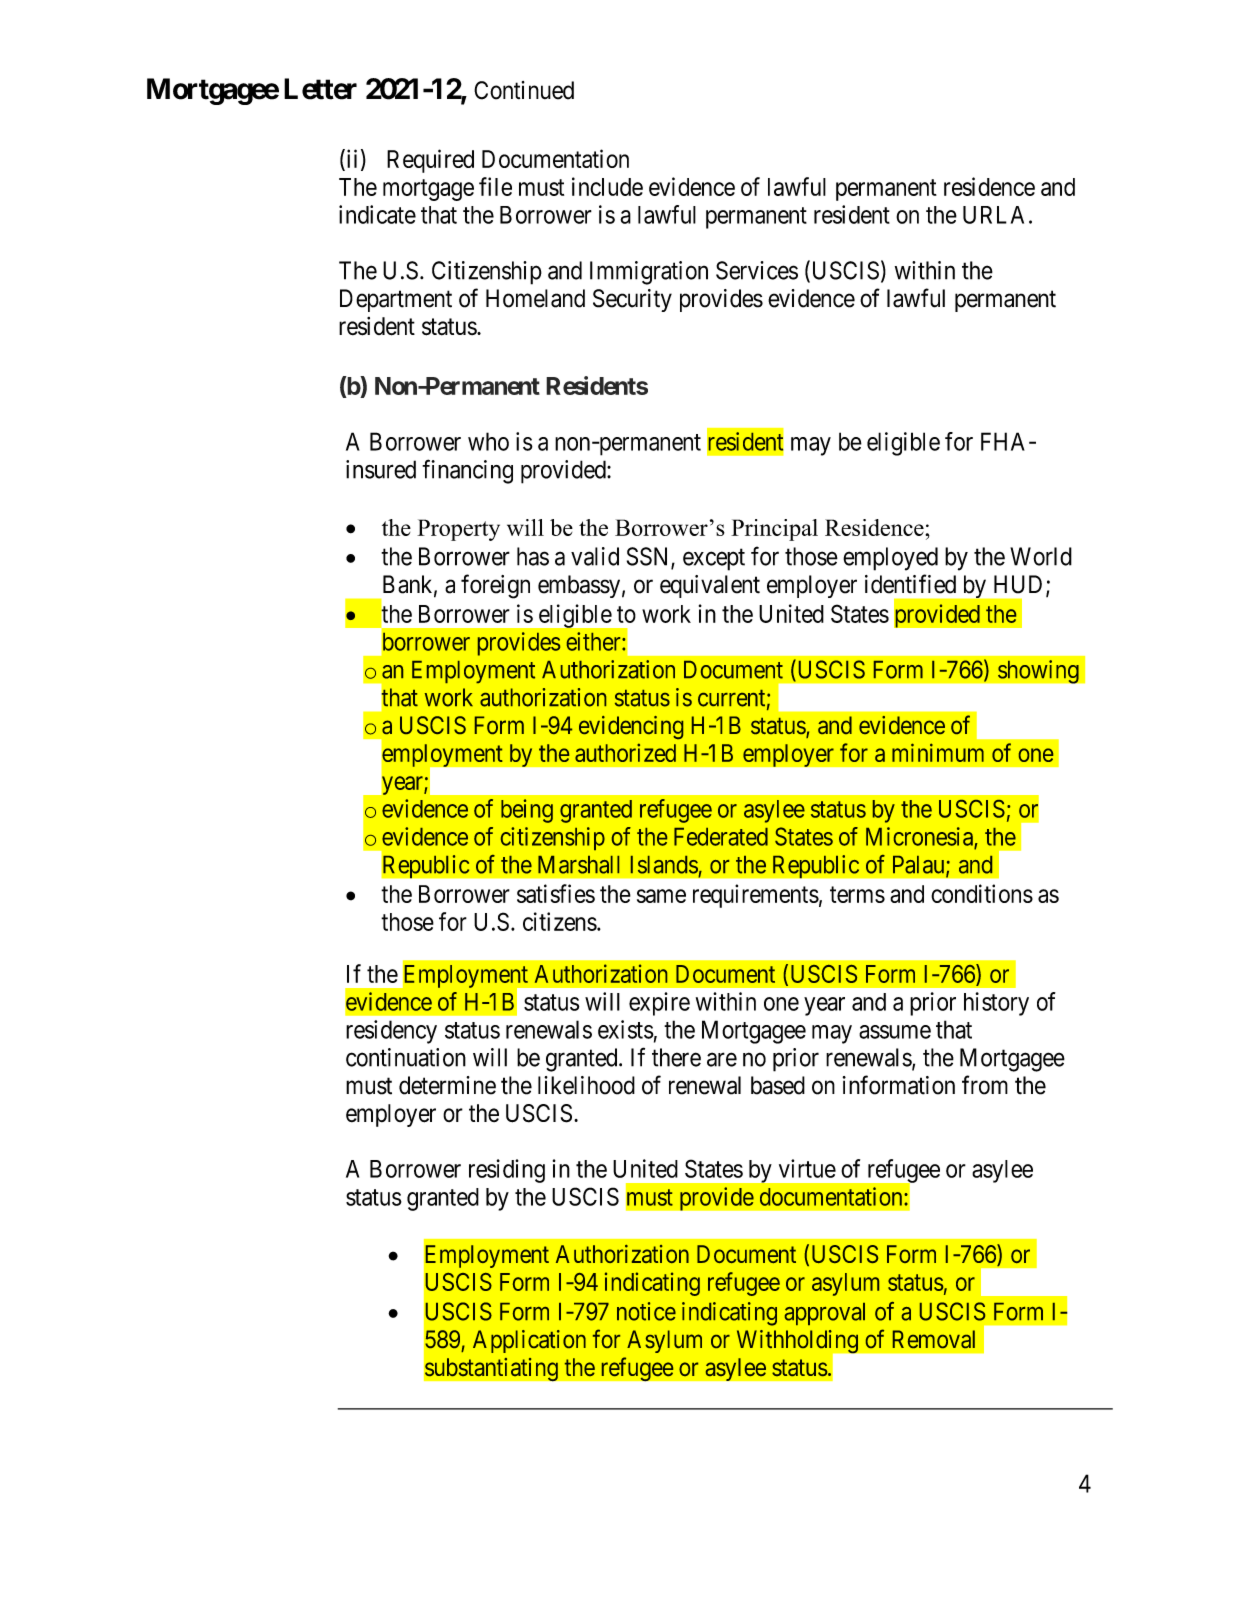 This image has height=1598, width=1235. Describe the element at coordinates (527, 811) in the image. I see `being` at that location.
